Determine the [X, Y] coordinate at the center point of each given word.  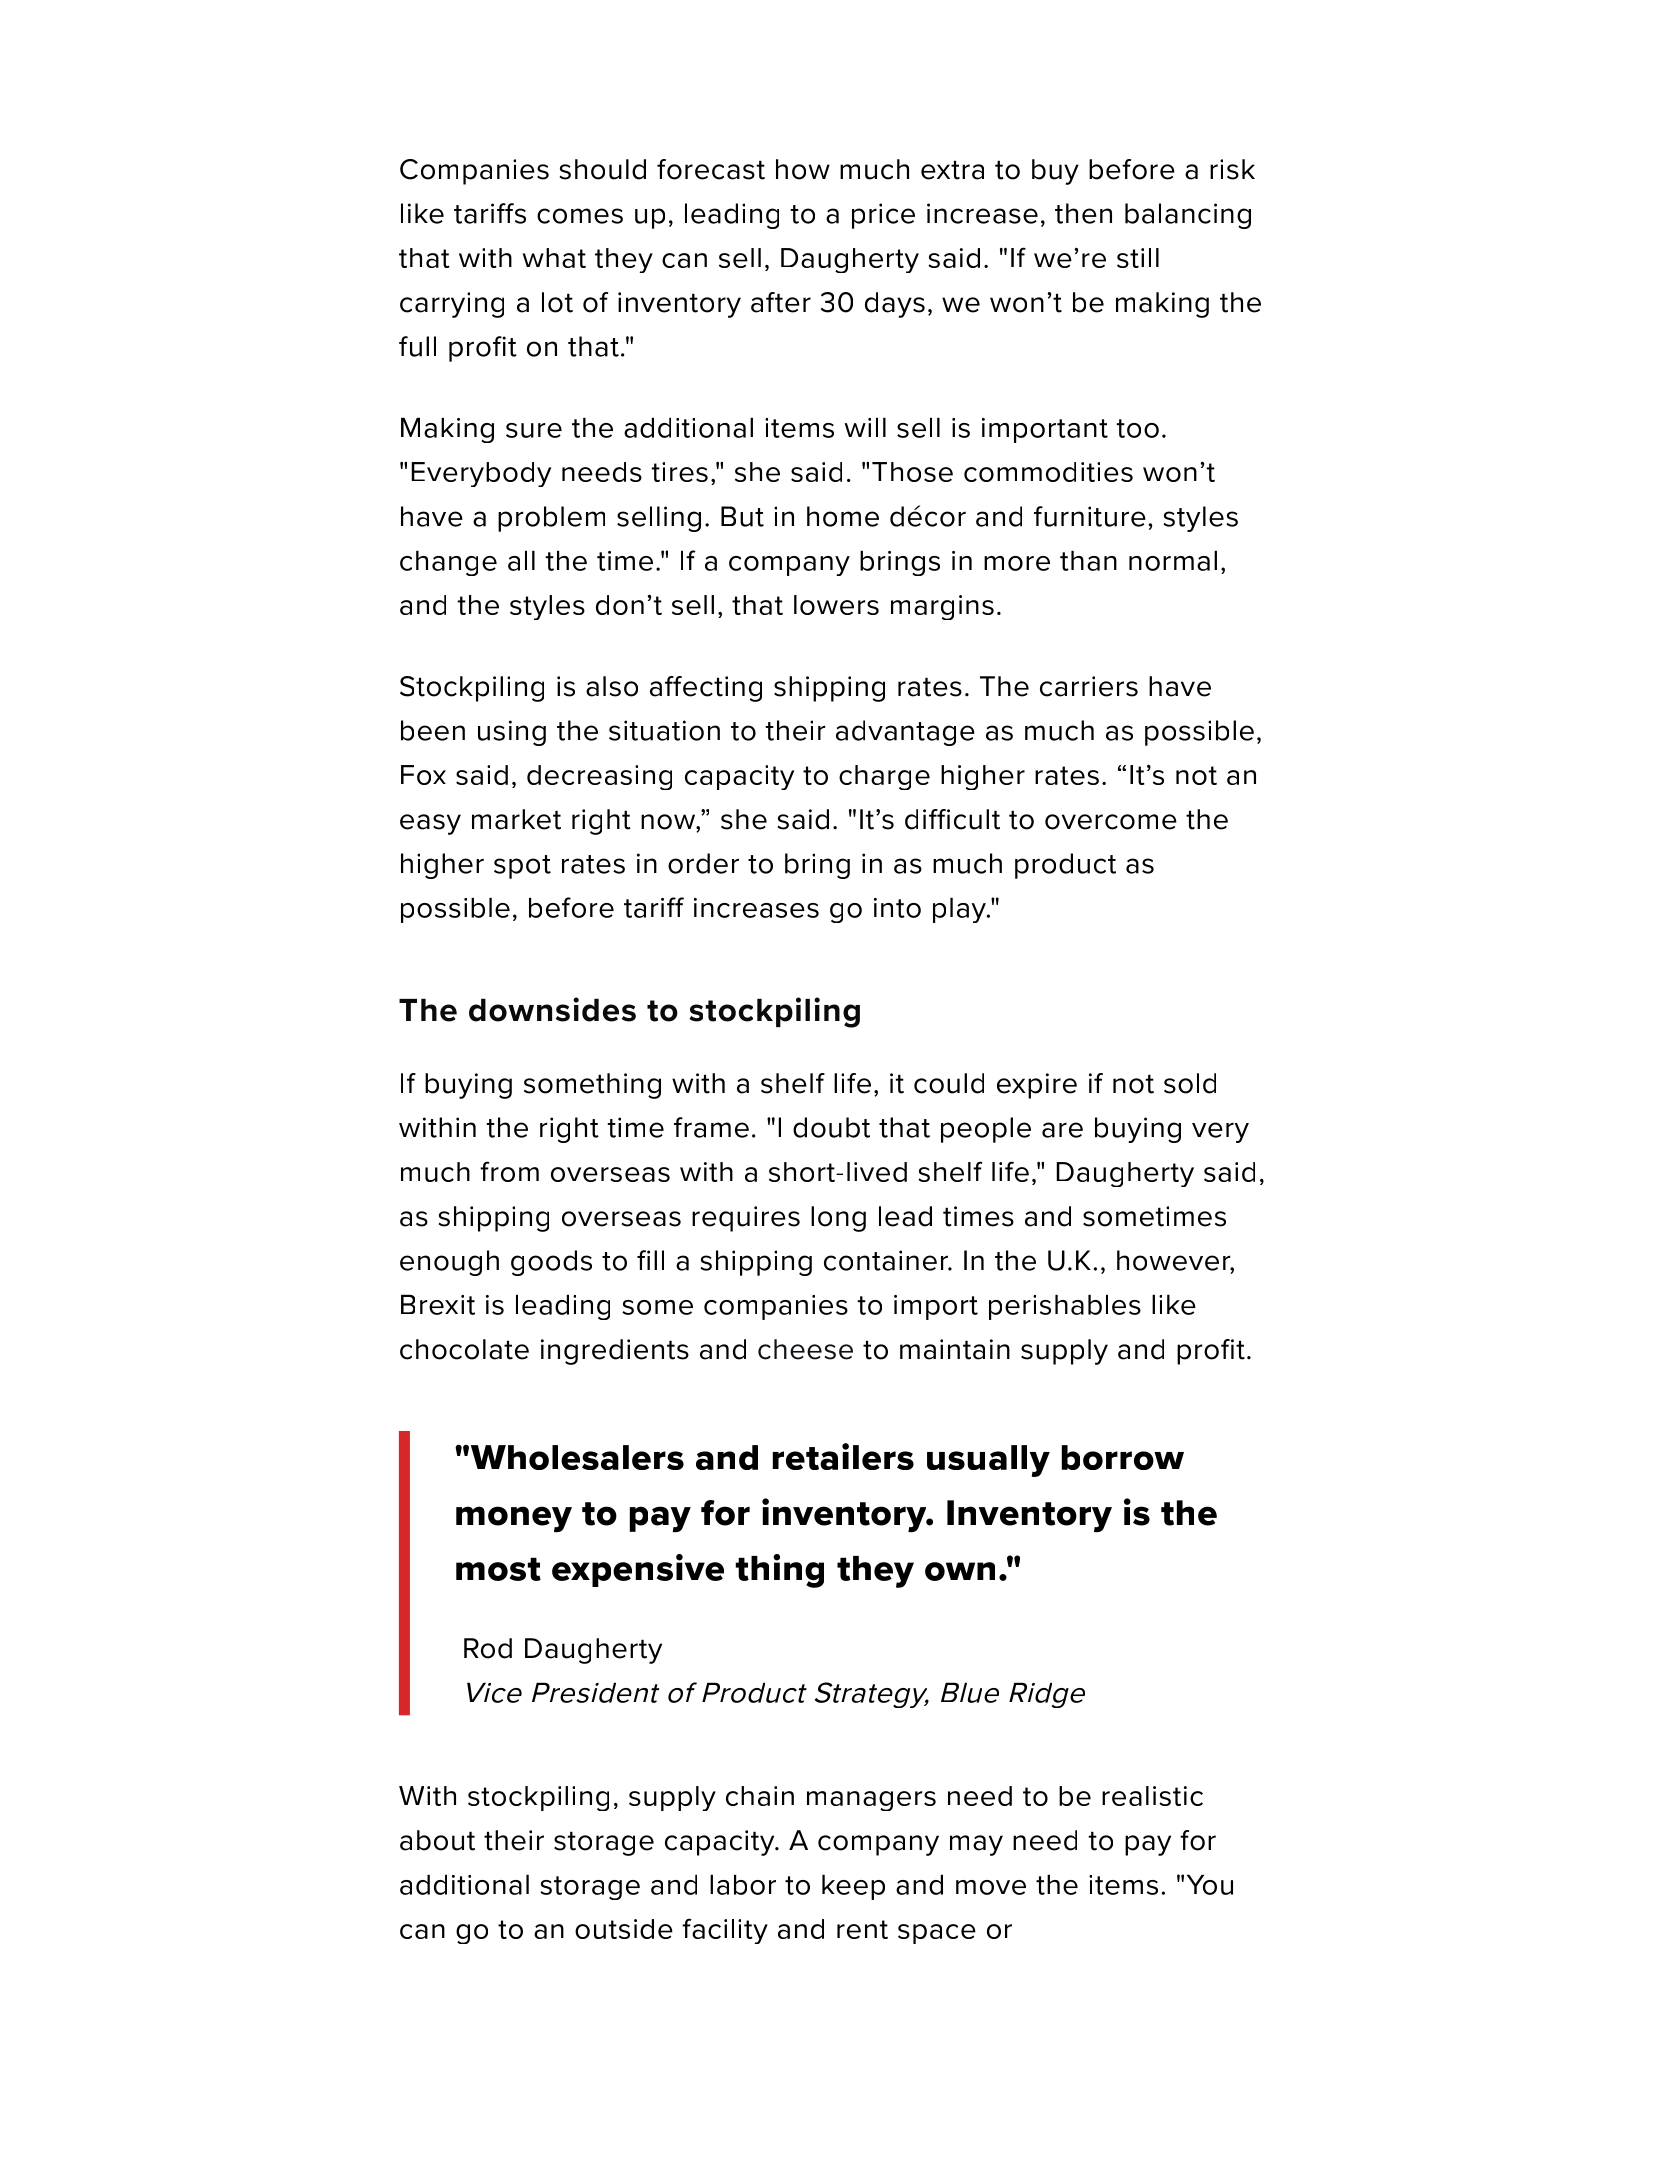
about [437, 1840]
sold [1190, 1083]
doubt [831, 1127]
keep [853, 1887]
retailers [843, 1456]
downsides [552, 1009]
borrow [1123, 1457]
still [1138, 258]
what [554, 258]
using [512, 733]
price [883, 216]
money [514, 1519]
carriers [1089, 686]
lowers [836, 605]
